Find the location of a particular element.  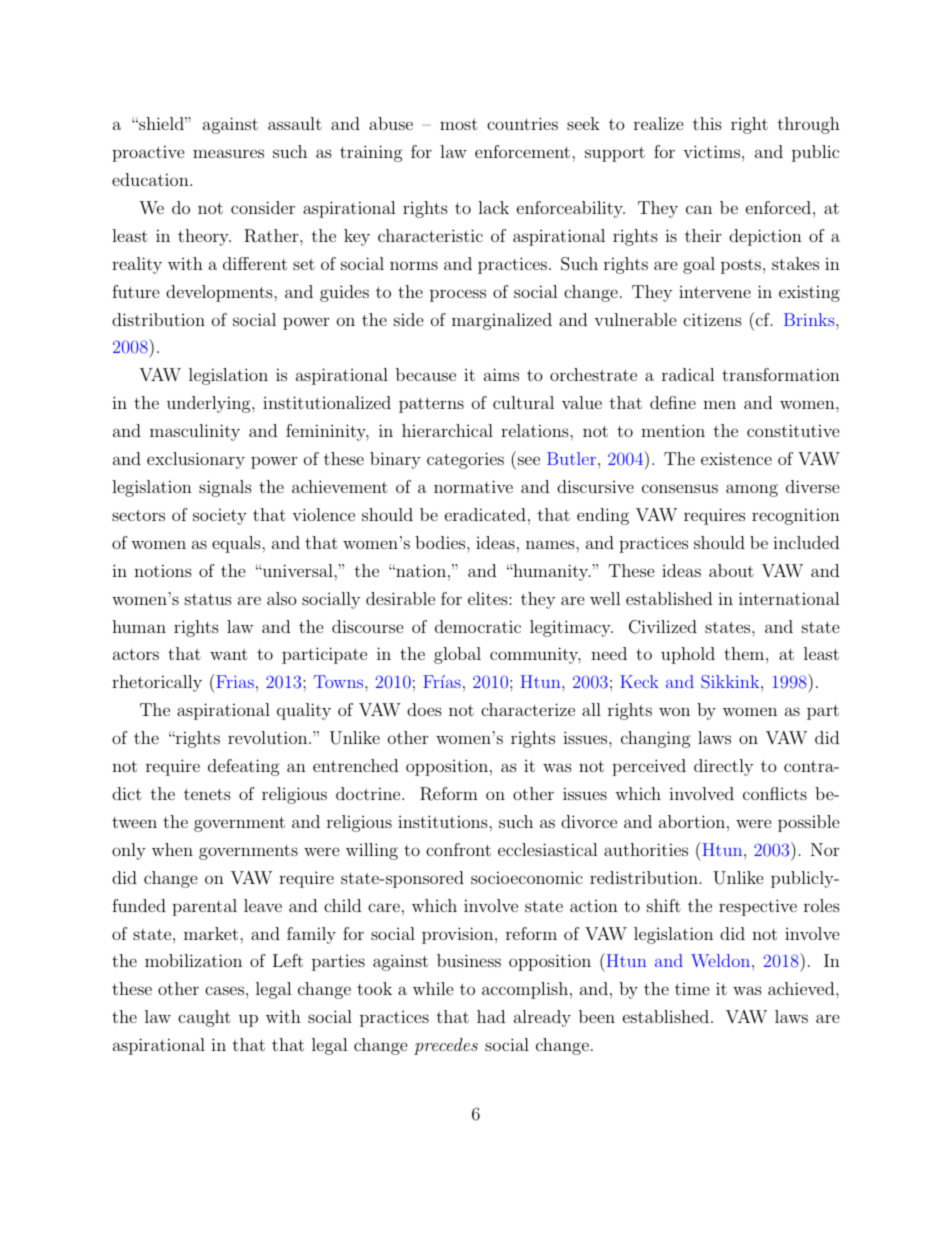

measures is located at coordinates (228, 153).
